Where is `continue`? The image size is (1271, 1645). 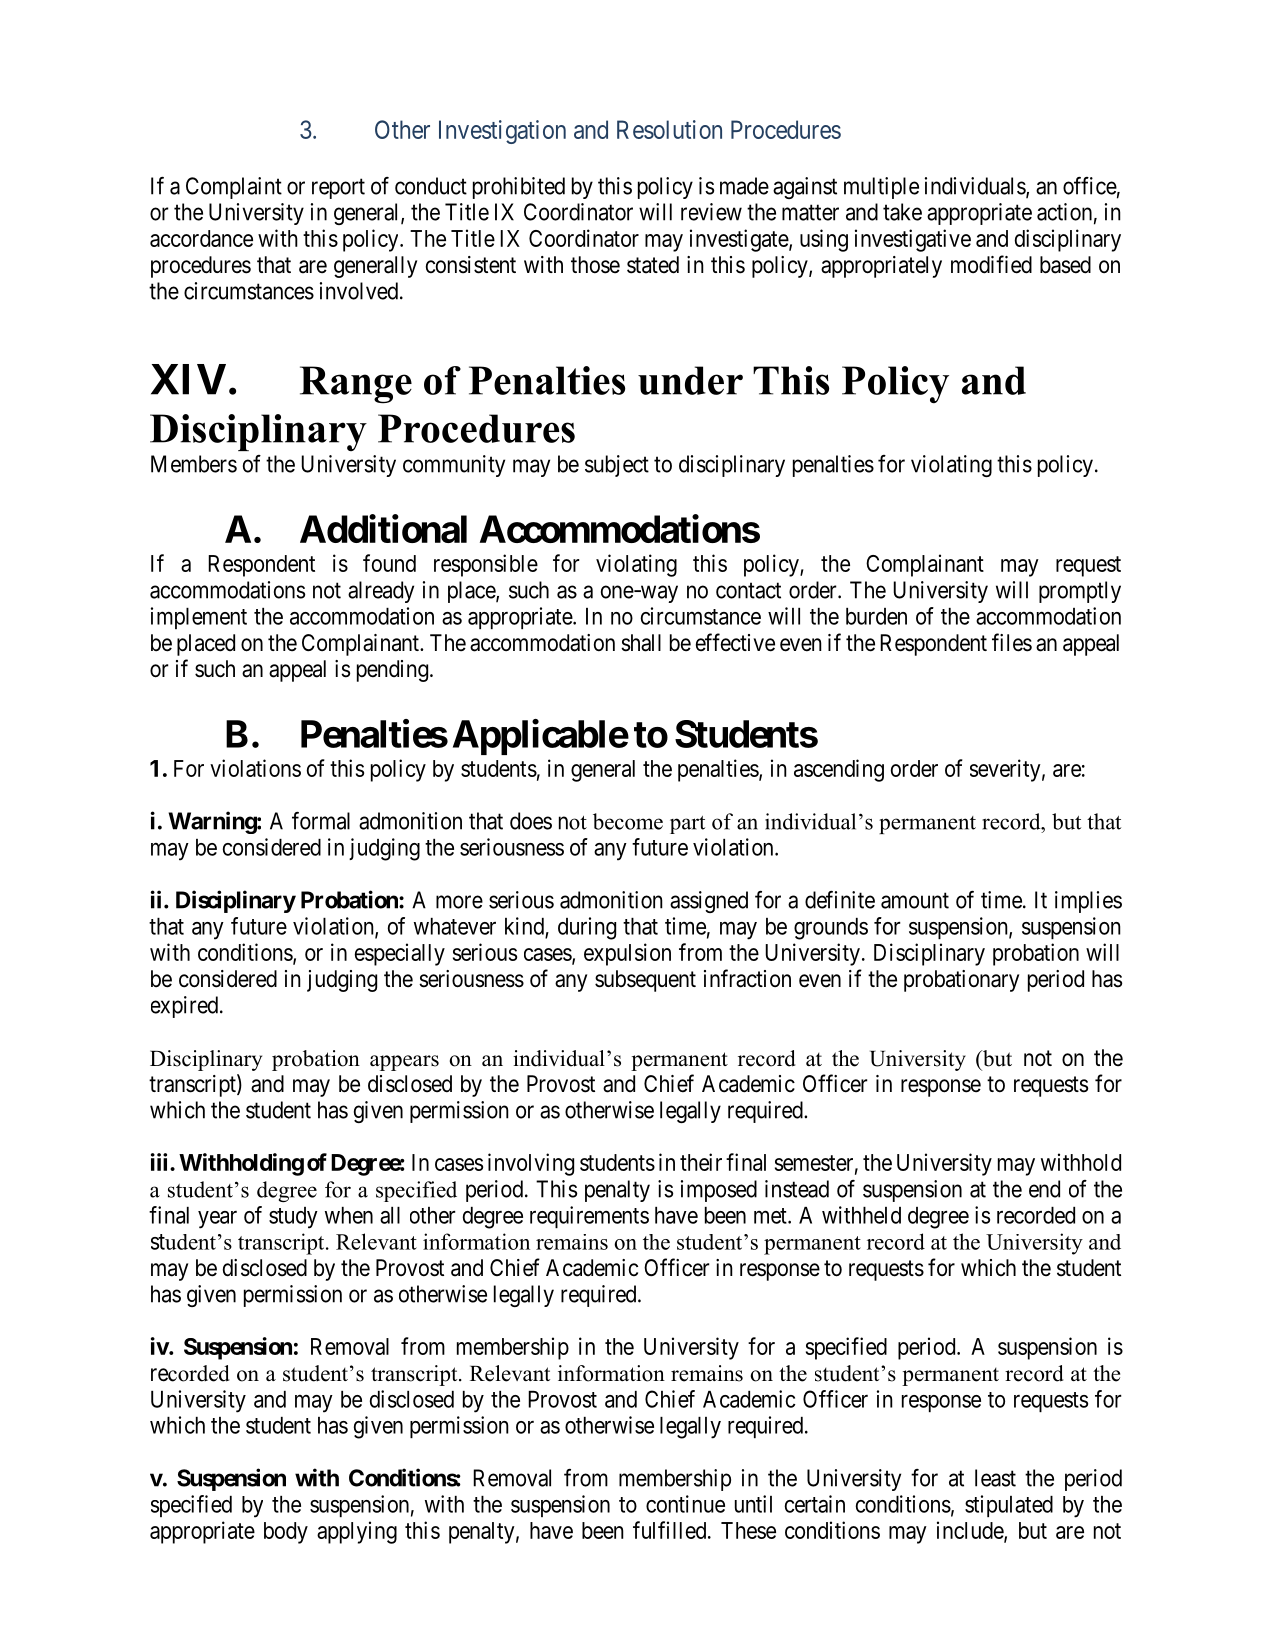 continue is located at coordinates (685, 1504).
